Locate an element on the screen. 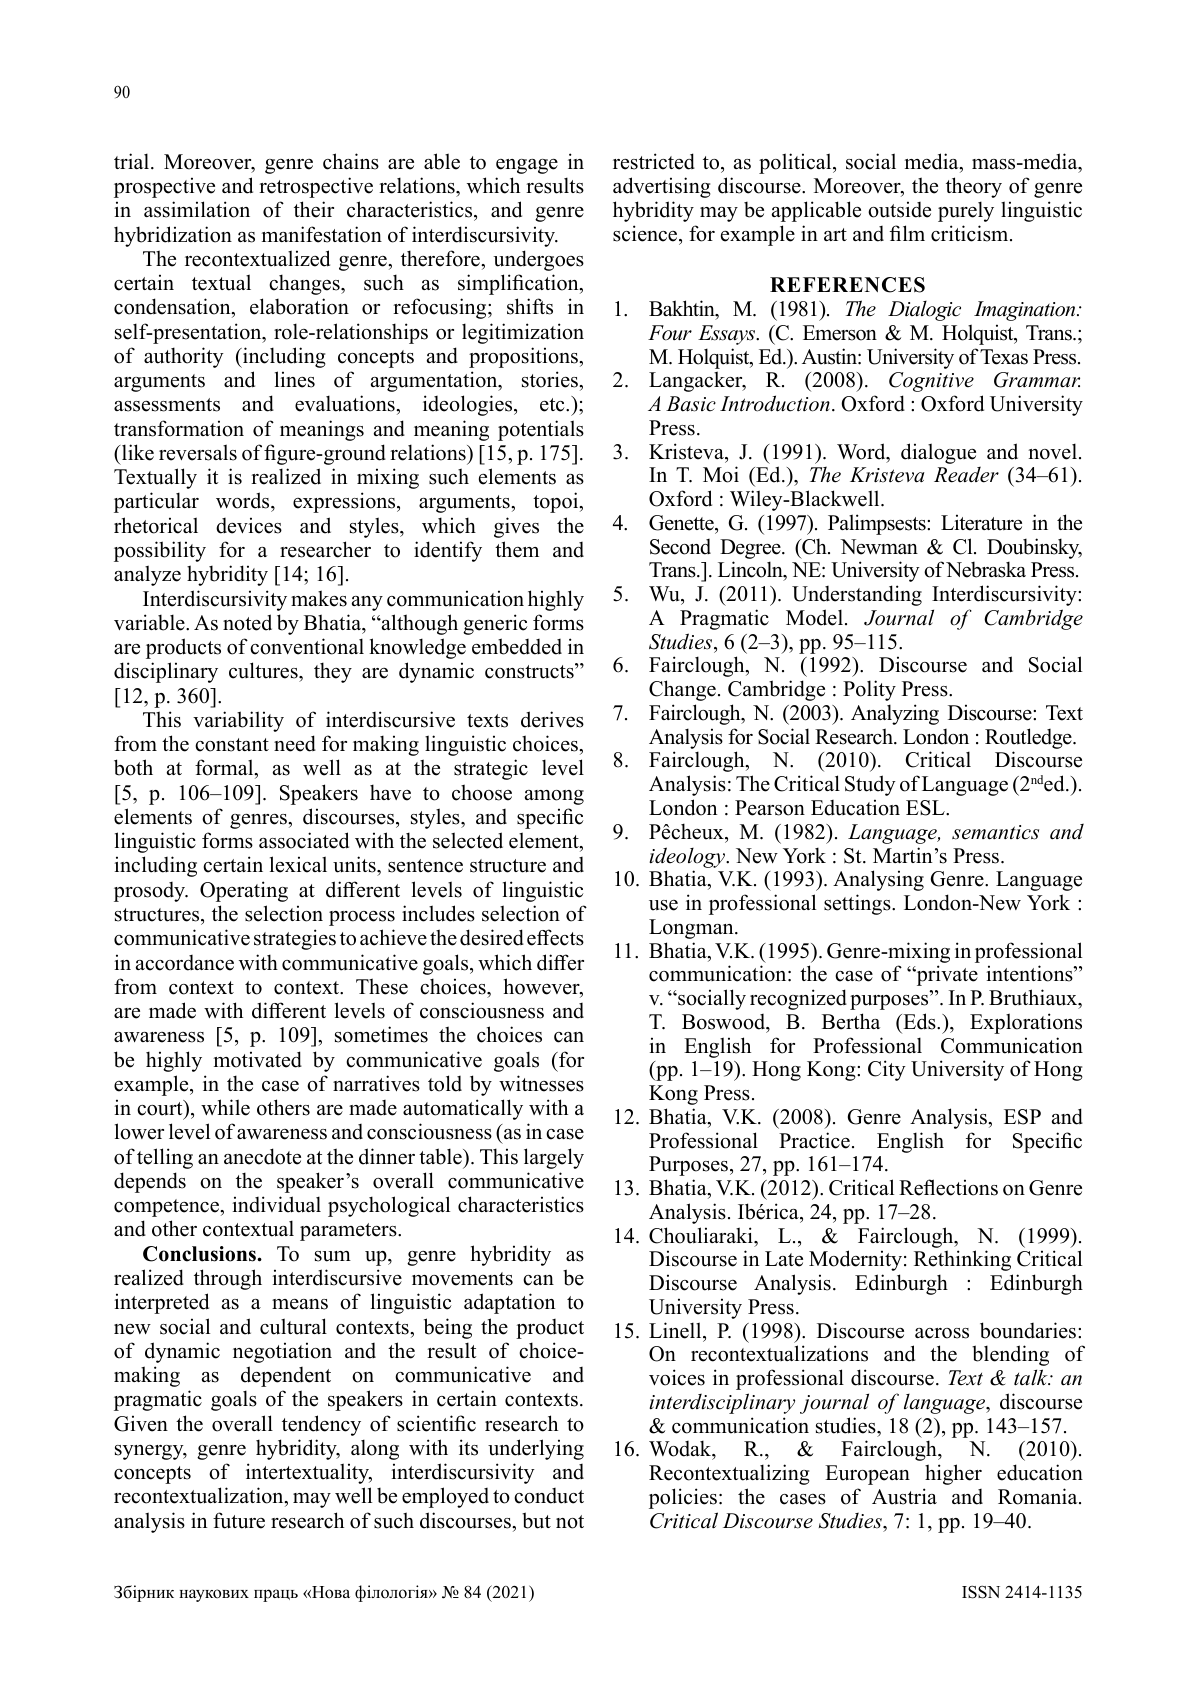  but is located at coordinates (536, 1520).
